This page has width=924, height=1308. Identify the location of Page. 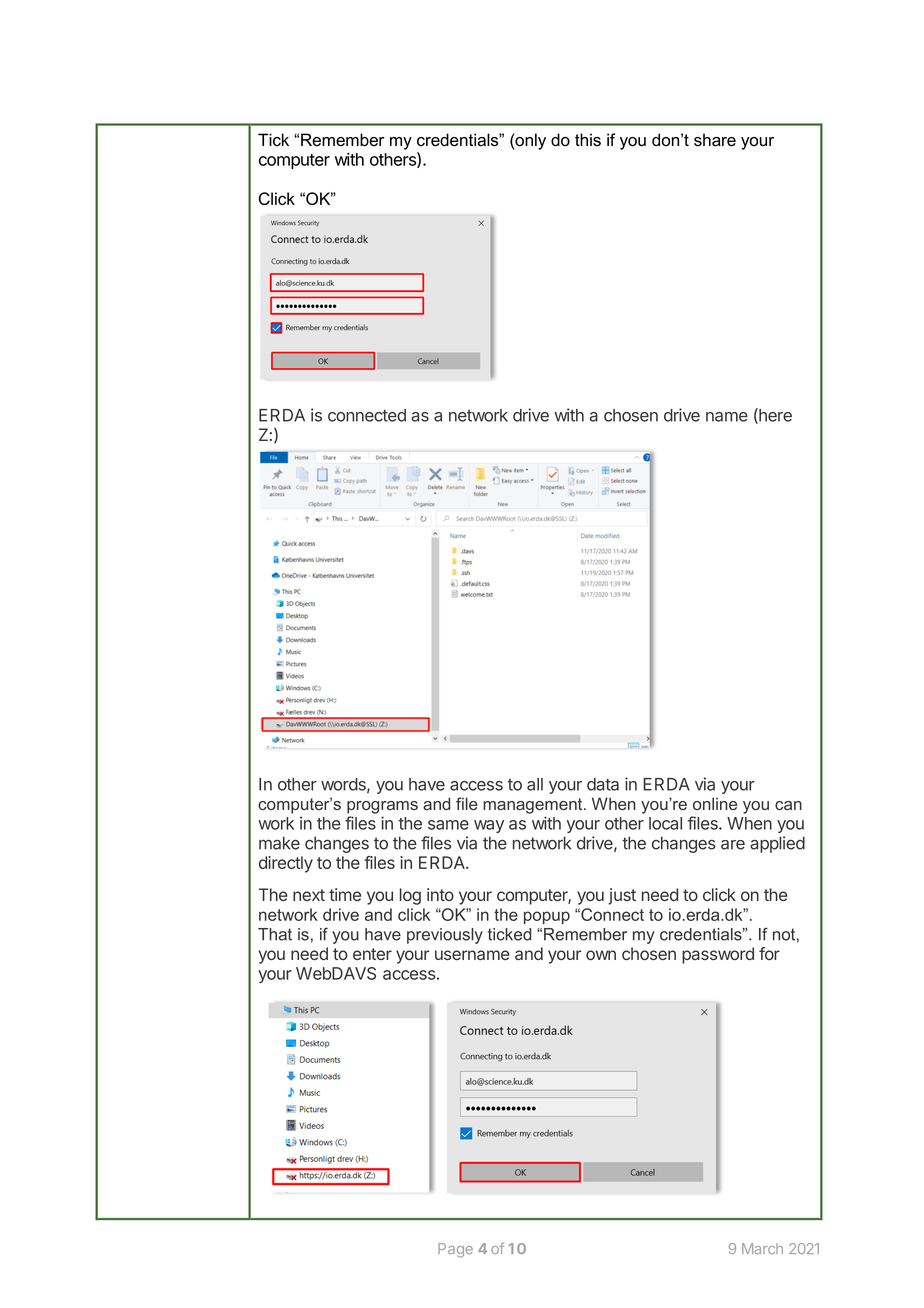
(455, 1250).
